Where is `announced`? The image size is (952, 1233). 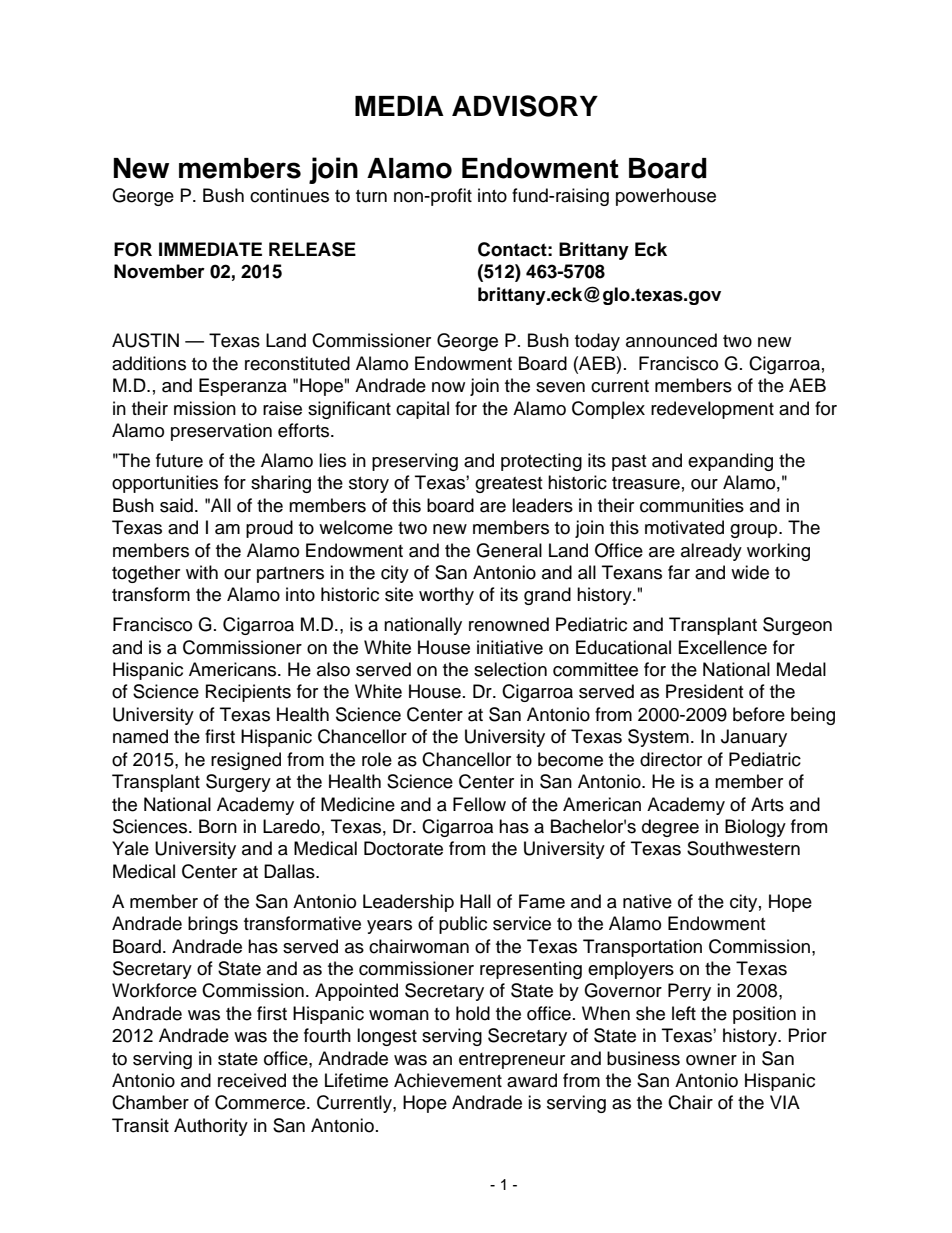 announced is located at coordinates (671, 340).
